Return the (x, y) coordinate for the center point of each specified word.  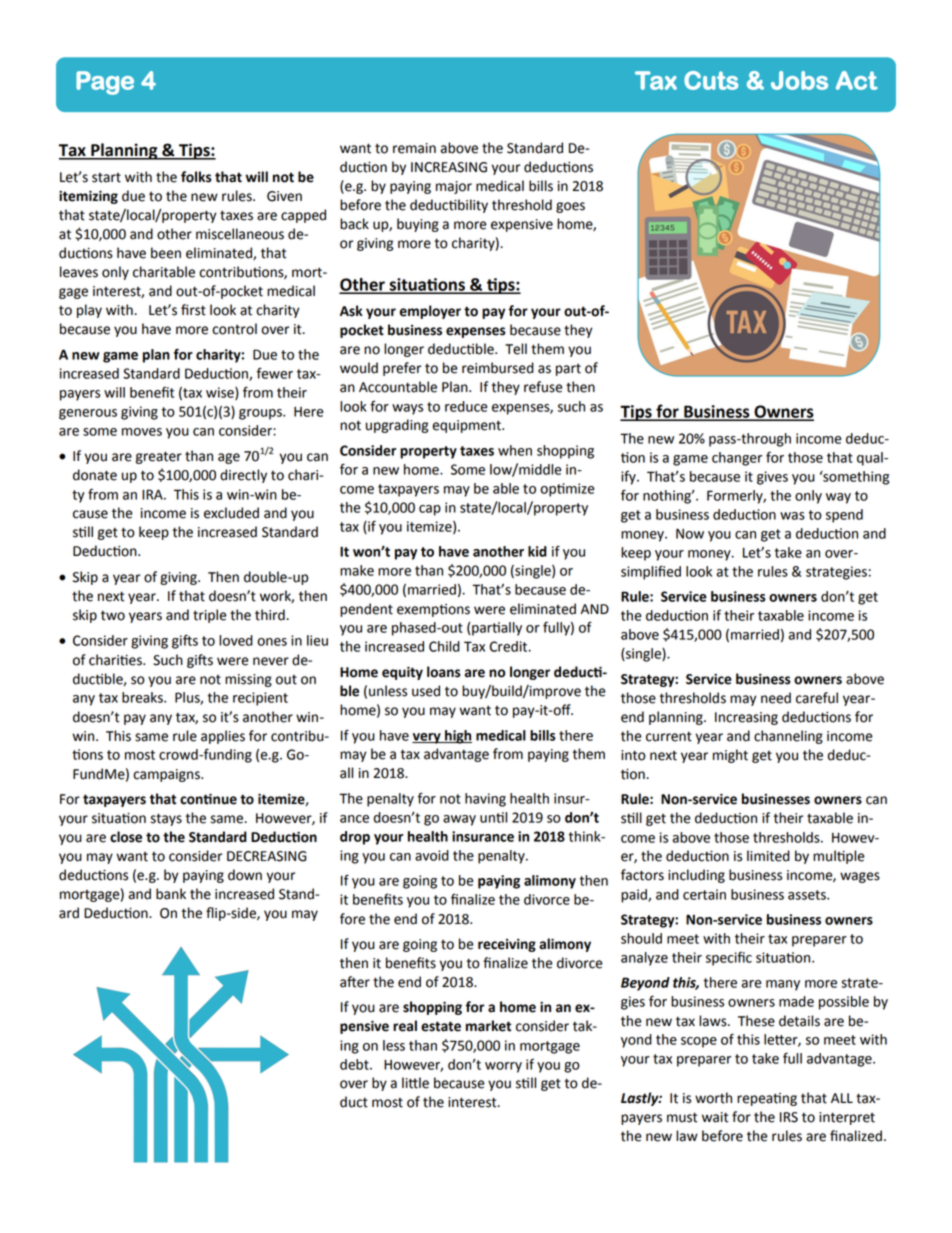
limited (768, 856)
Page (105, 83)
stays (166, 819)
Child (444, 646)
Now (690, 533)
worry (503, 1067)
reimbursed (498, 368)
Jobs (799, 80)
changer (737, 459)
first (193, 310)
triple (210, 616)
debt (355, 1064)
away (459, 820)
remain (414, 148)
